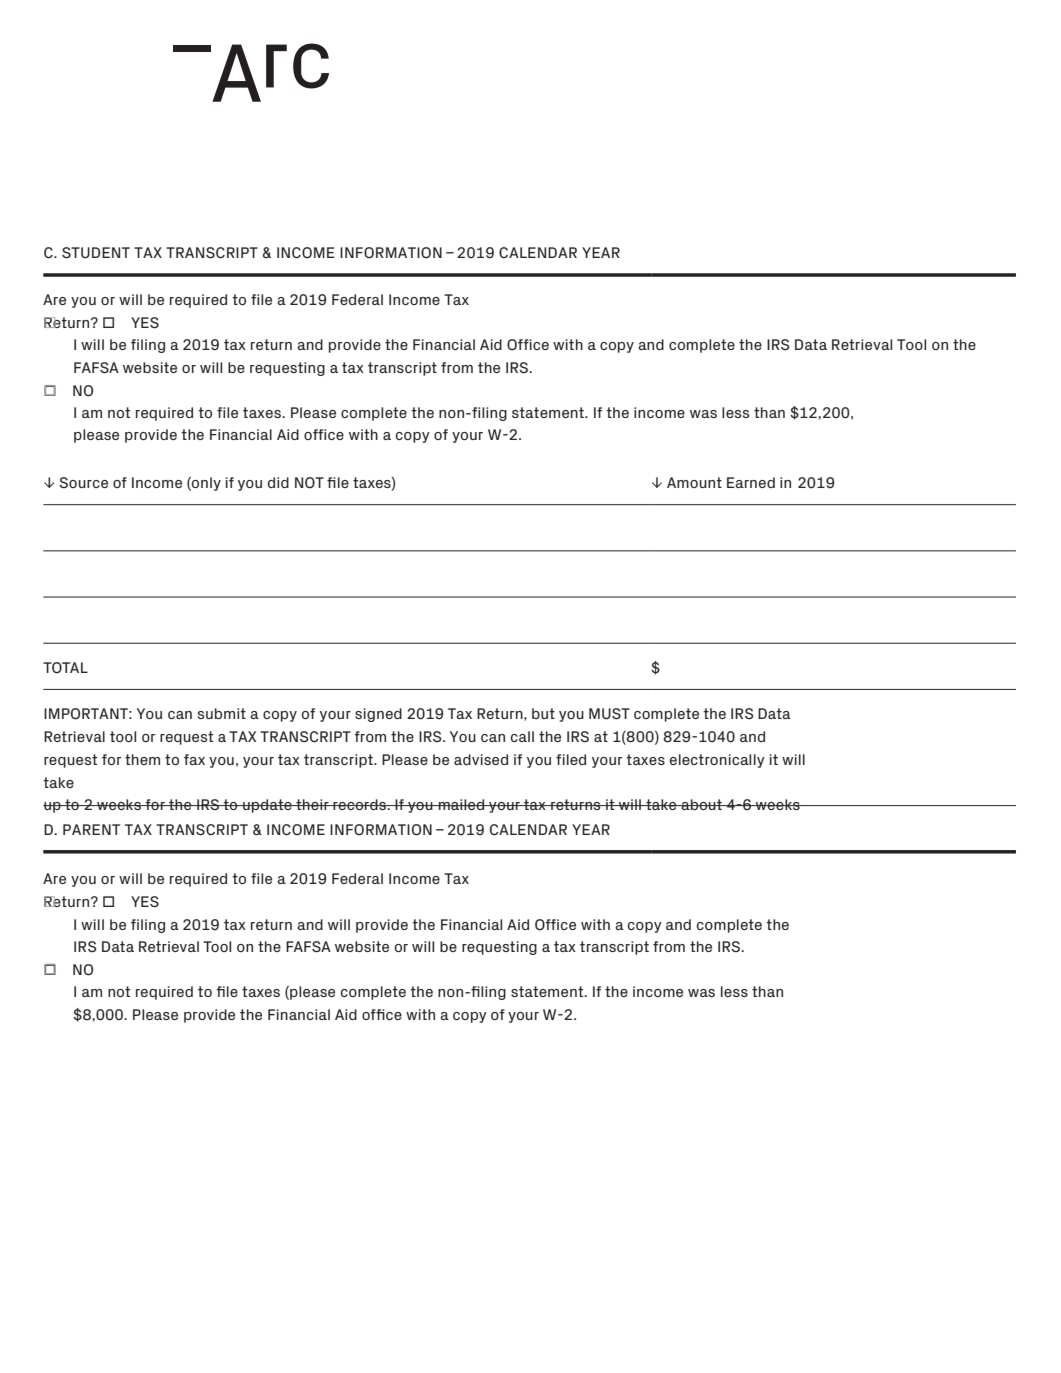 The width and height of the document is (1061, 1373). Describe the element at coordinates (543, 713) in the document. I see `but` at that location.
